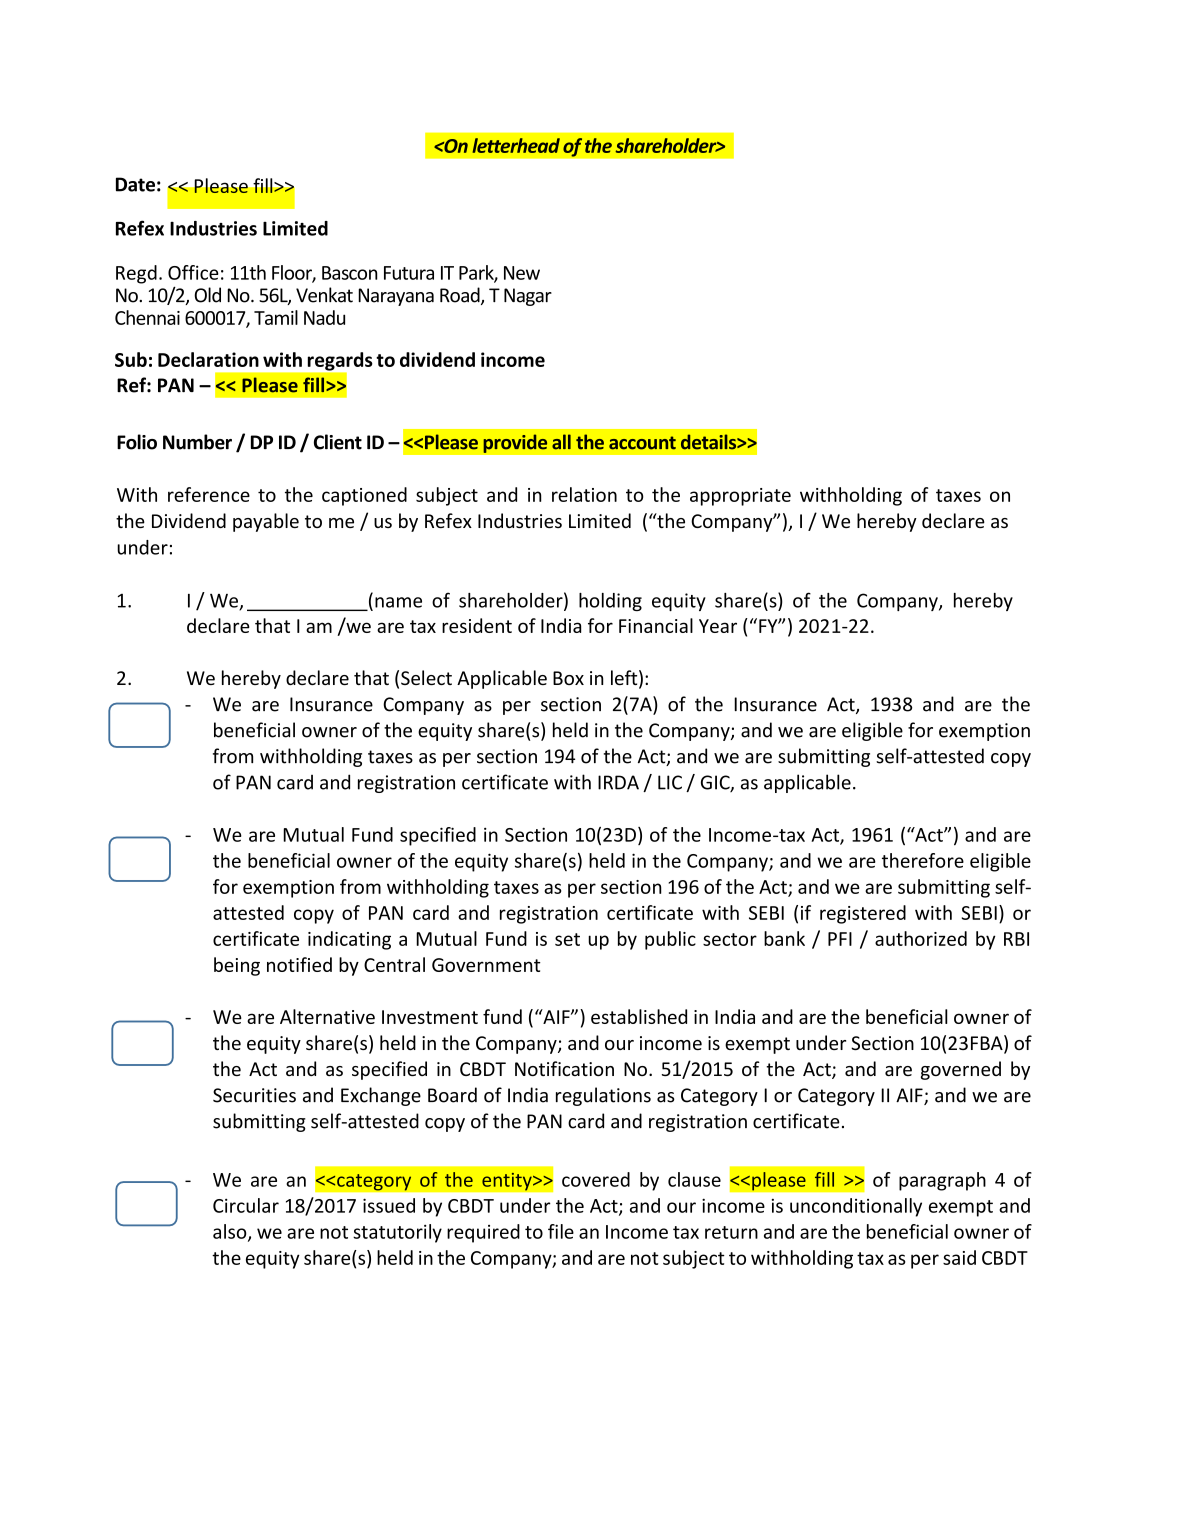 Image resolution: width=1186 pixels, height=1535 pixels. What do you see at coordinates (568, 678) in the screenshot?
I see `Box` at bounding box center [568, 678].
